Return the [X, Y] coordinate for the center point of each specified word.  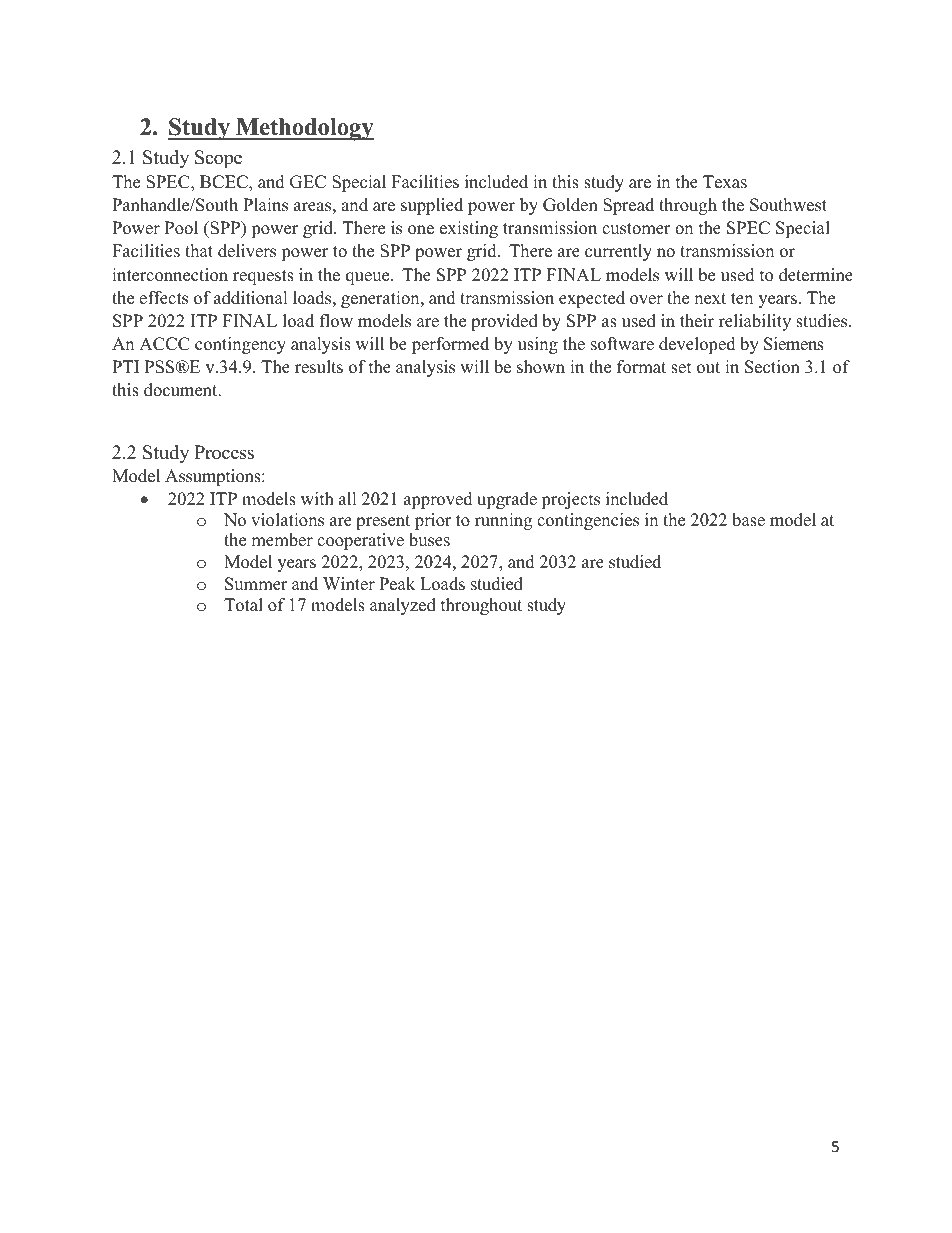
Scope [218, 159]
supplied [432, 206]
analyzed [403, 606]
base [748, 520]
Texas [725, 182]
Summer [256, 584]
